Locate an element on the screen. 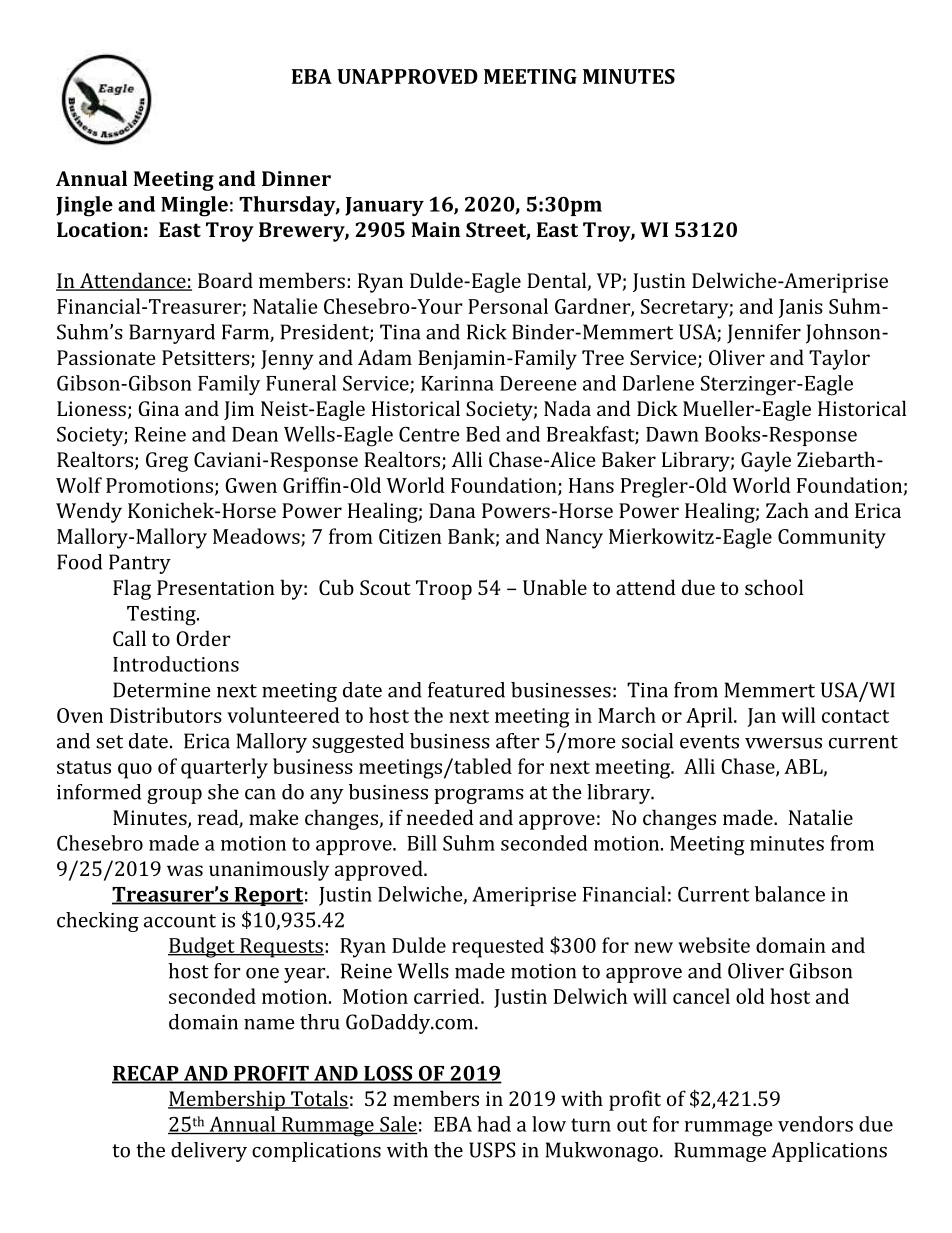 The width and height of the screenshot is (952, 1233). January is located at coordinates (384, 206).
